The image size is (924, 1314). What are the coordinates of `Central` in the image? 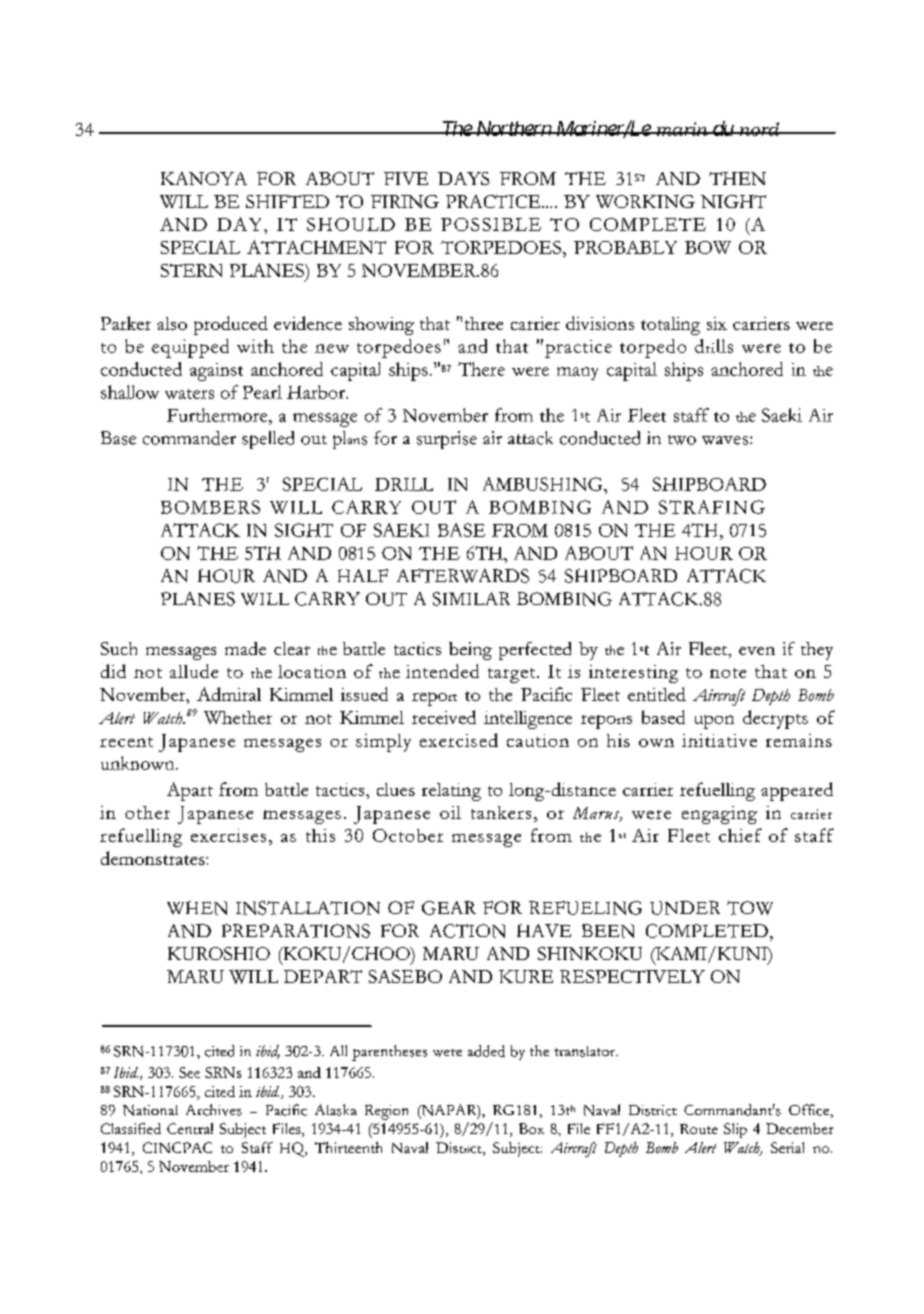 It's located at (190, 1128).
